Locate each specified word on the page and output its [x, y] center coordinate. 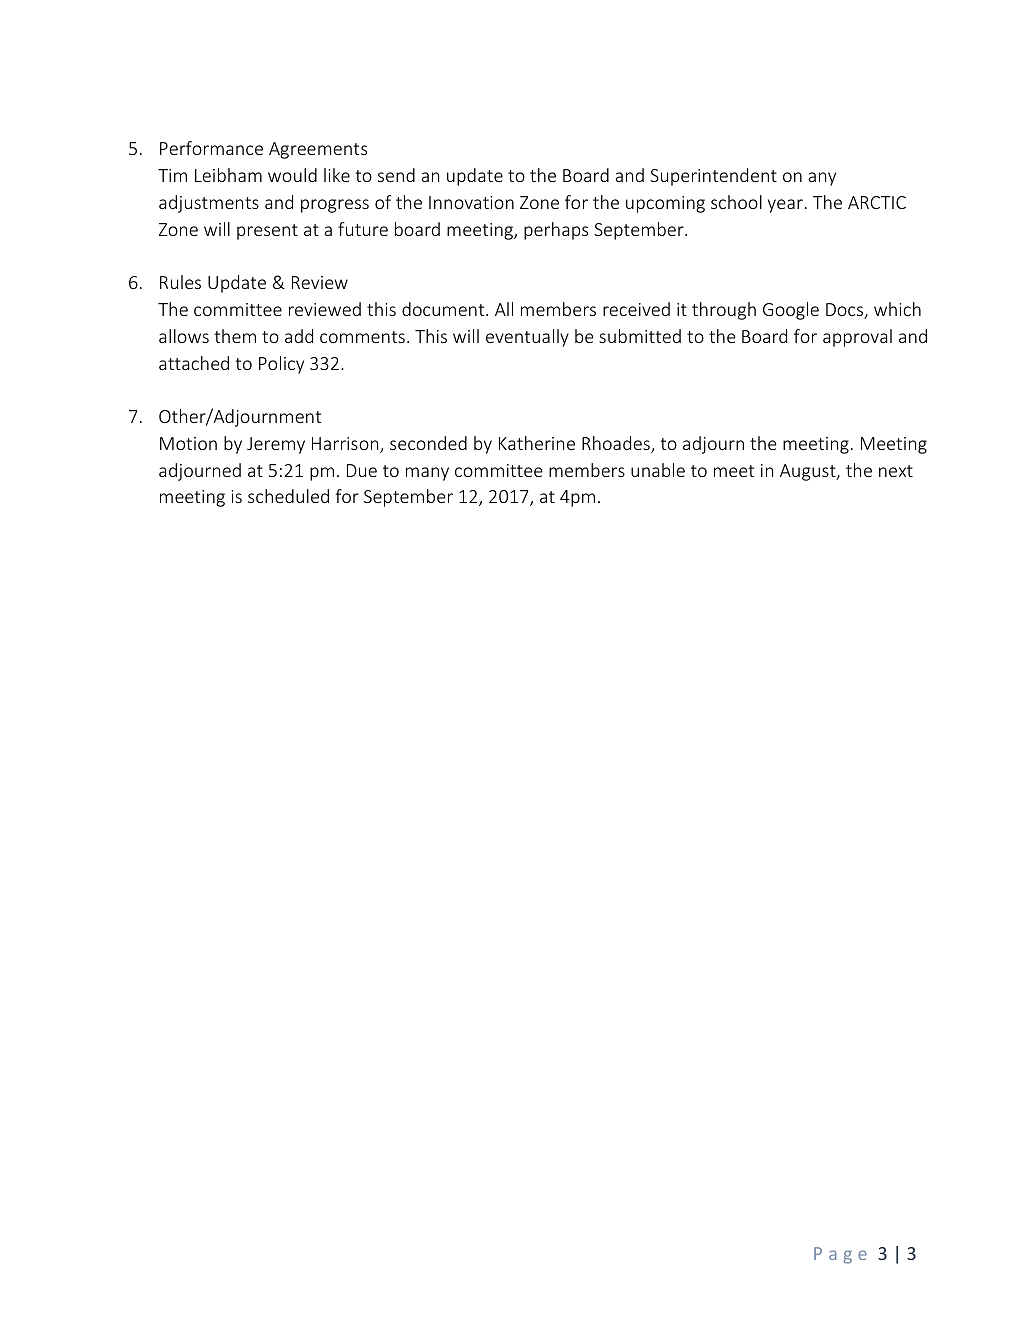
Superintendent [713, 177]
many [427, 474]
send [396, 175]
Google [791, 311]
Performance [211, 148]
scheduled [288, 496]
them [235, 336]
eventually [527, 338]
